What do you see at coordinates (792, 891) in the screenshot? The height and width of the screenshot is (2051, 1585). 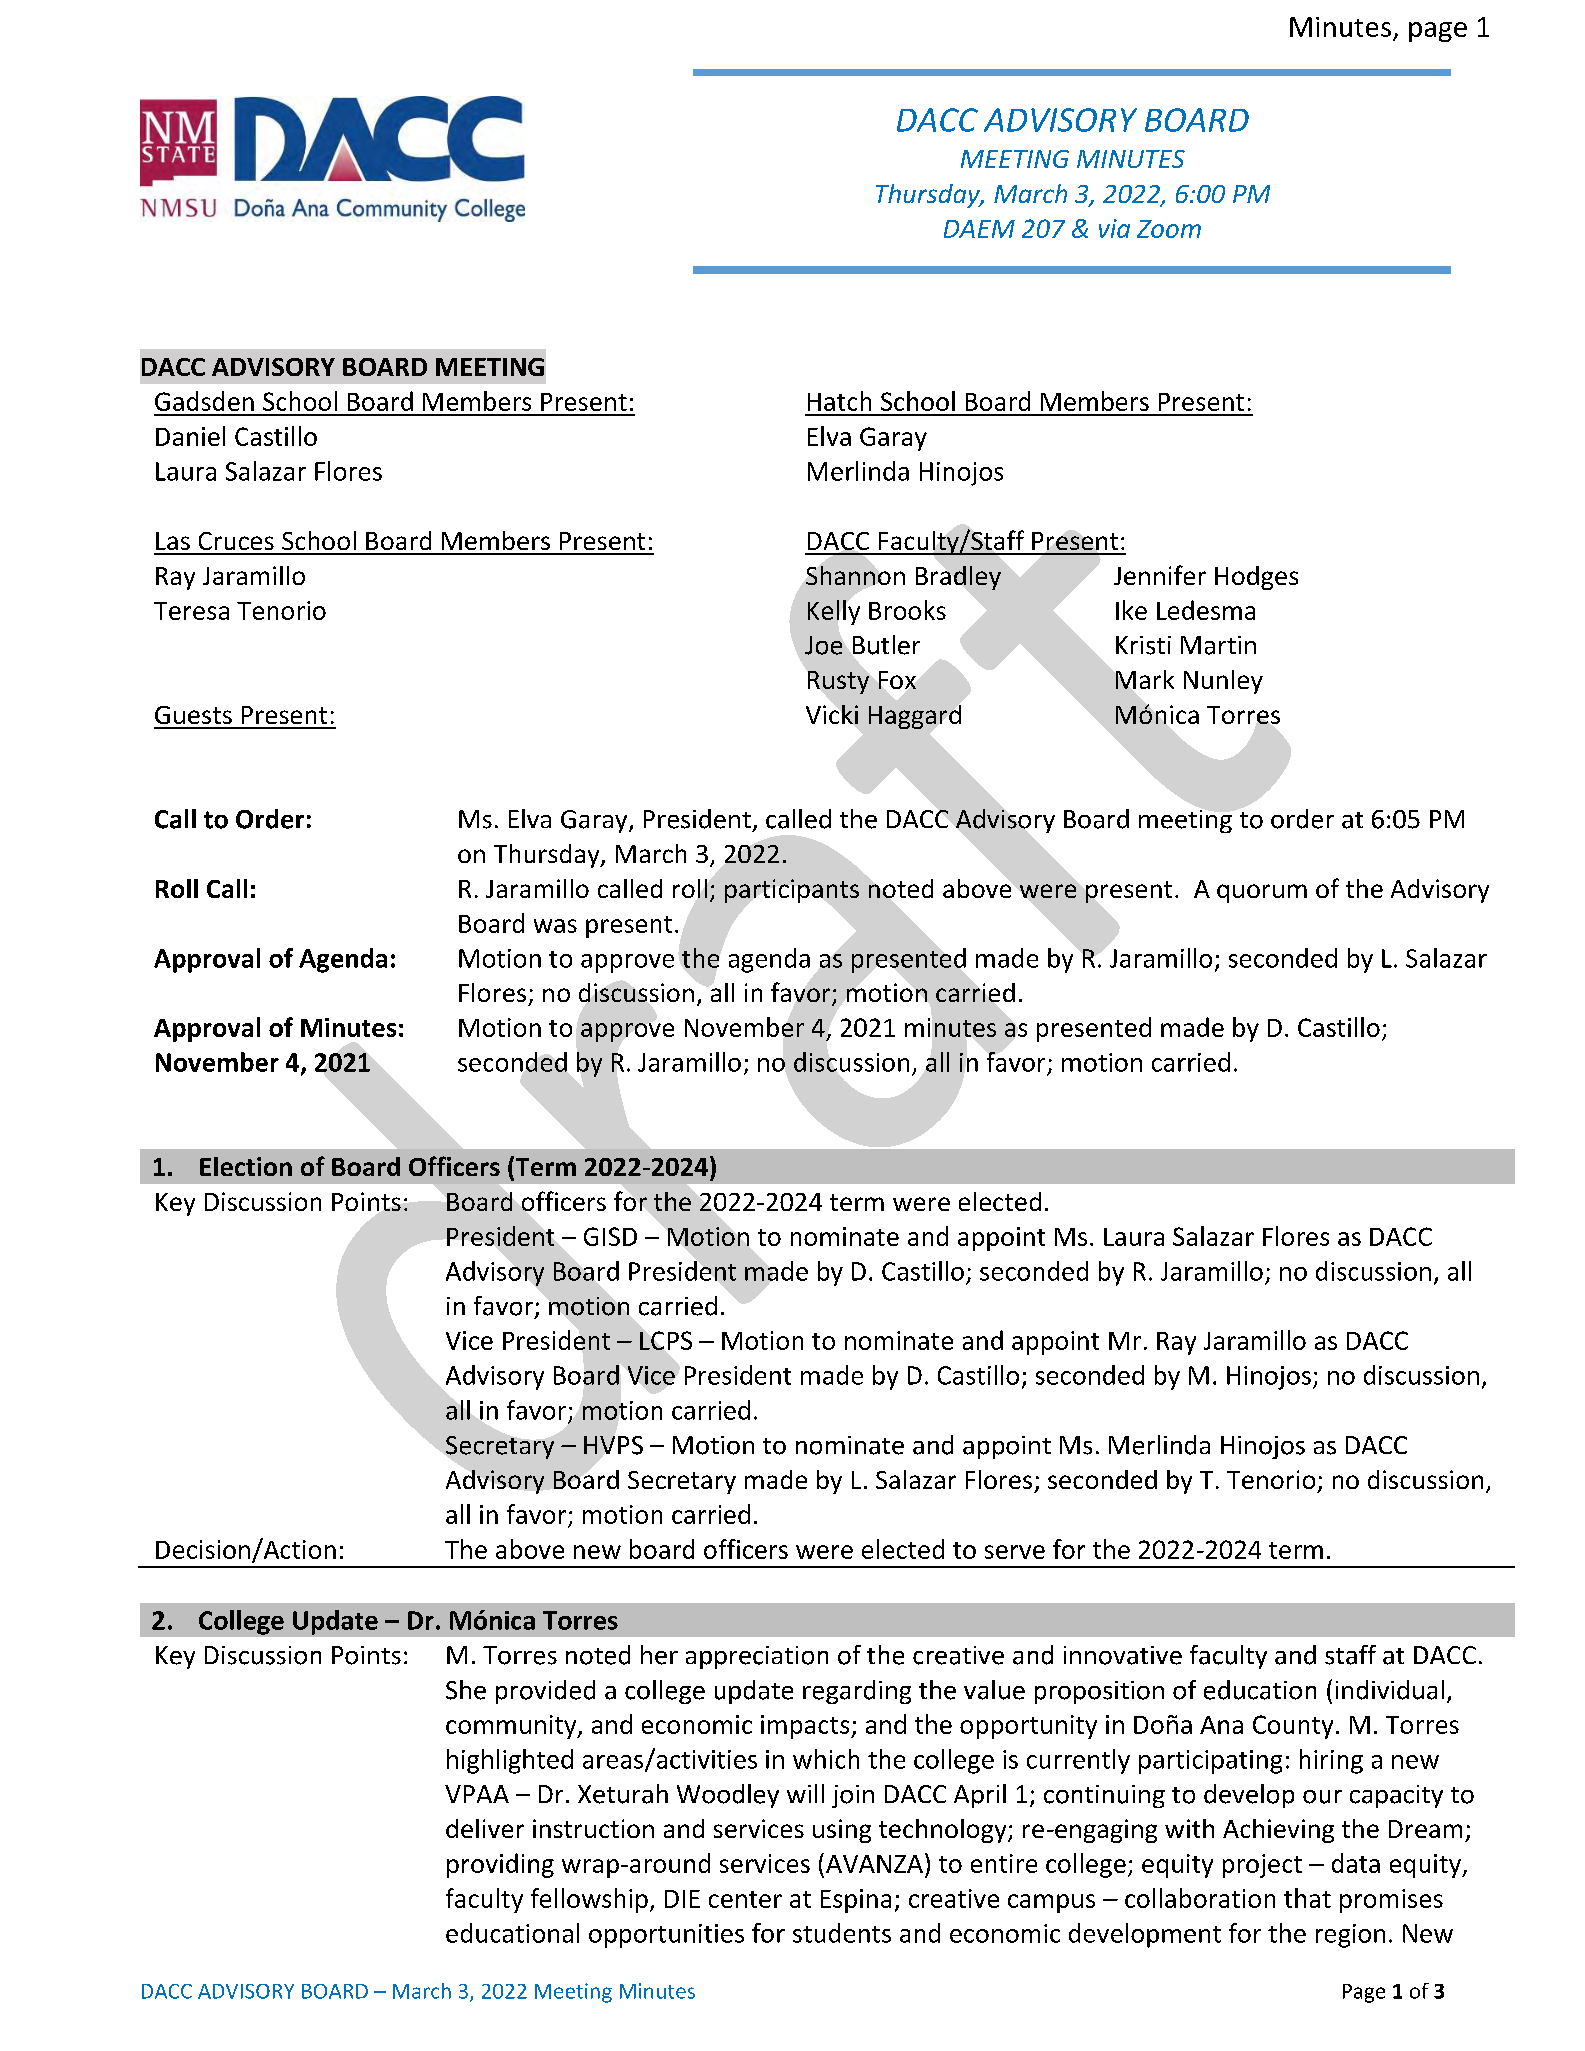 I see `participants` at bounding box center [792, 891].
